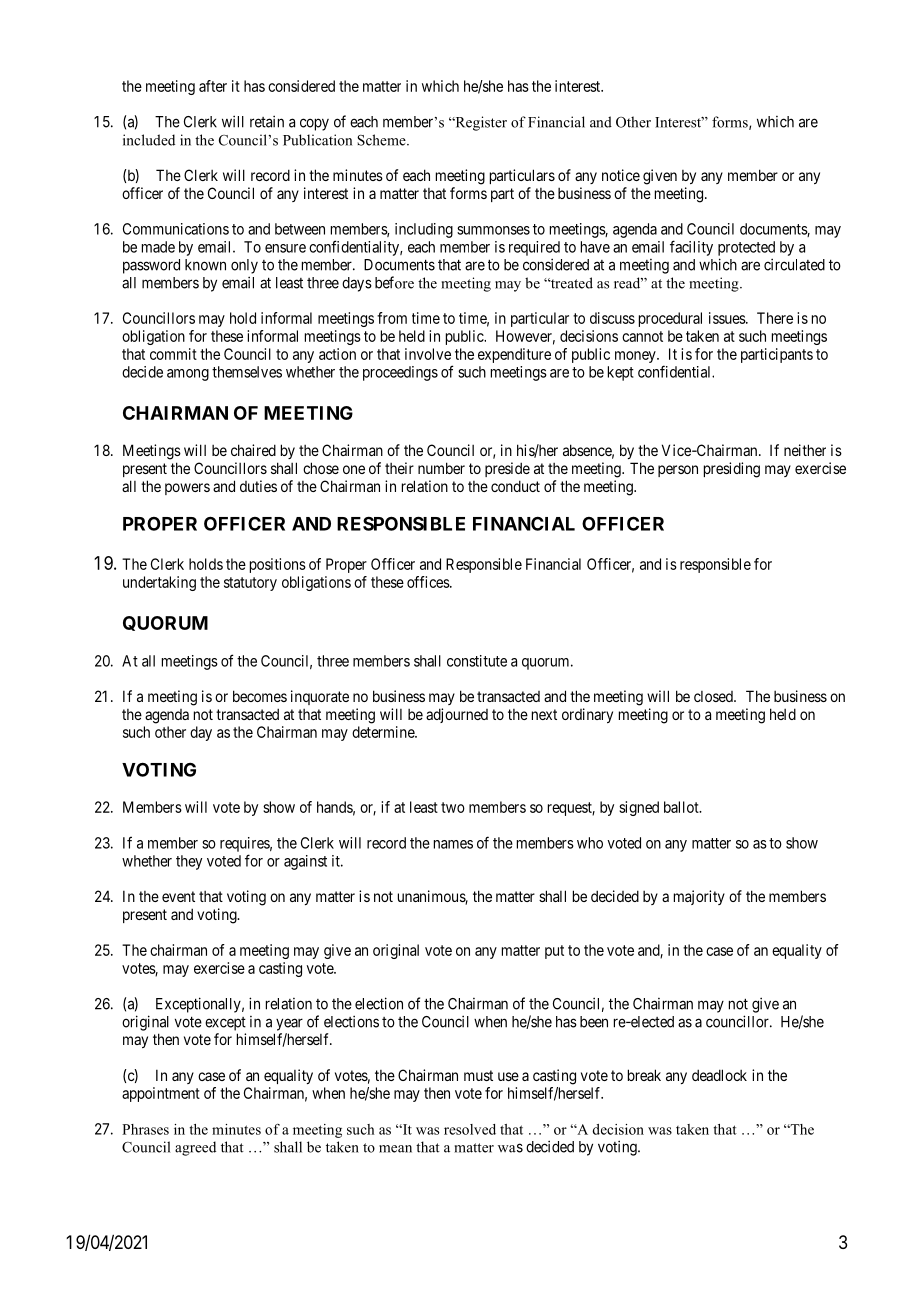 This screenshot has width=924, height=1308. What do you see at coordinates (195, 1148) in the screenshot?
I see `agreed` at bounding box center [195, 1148].
